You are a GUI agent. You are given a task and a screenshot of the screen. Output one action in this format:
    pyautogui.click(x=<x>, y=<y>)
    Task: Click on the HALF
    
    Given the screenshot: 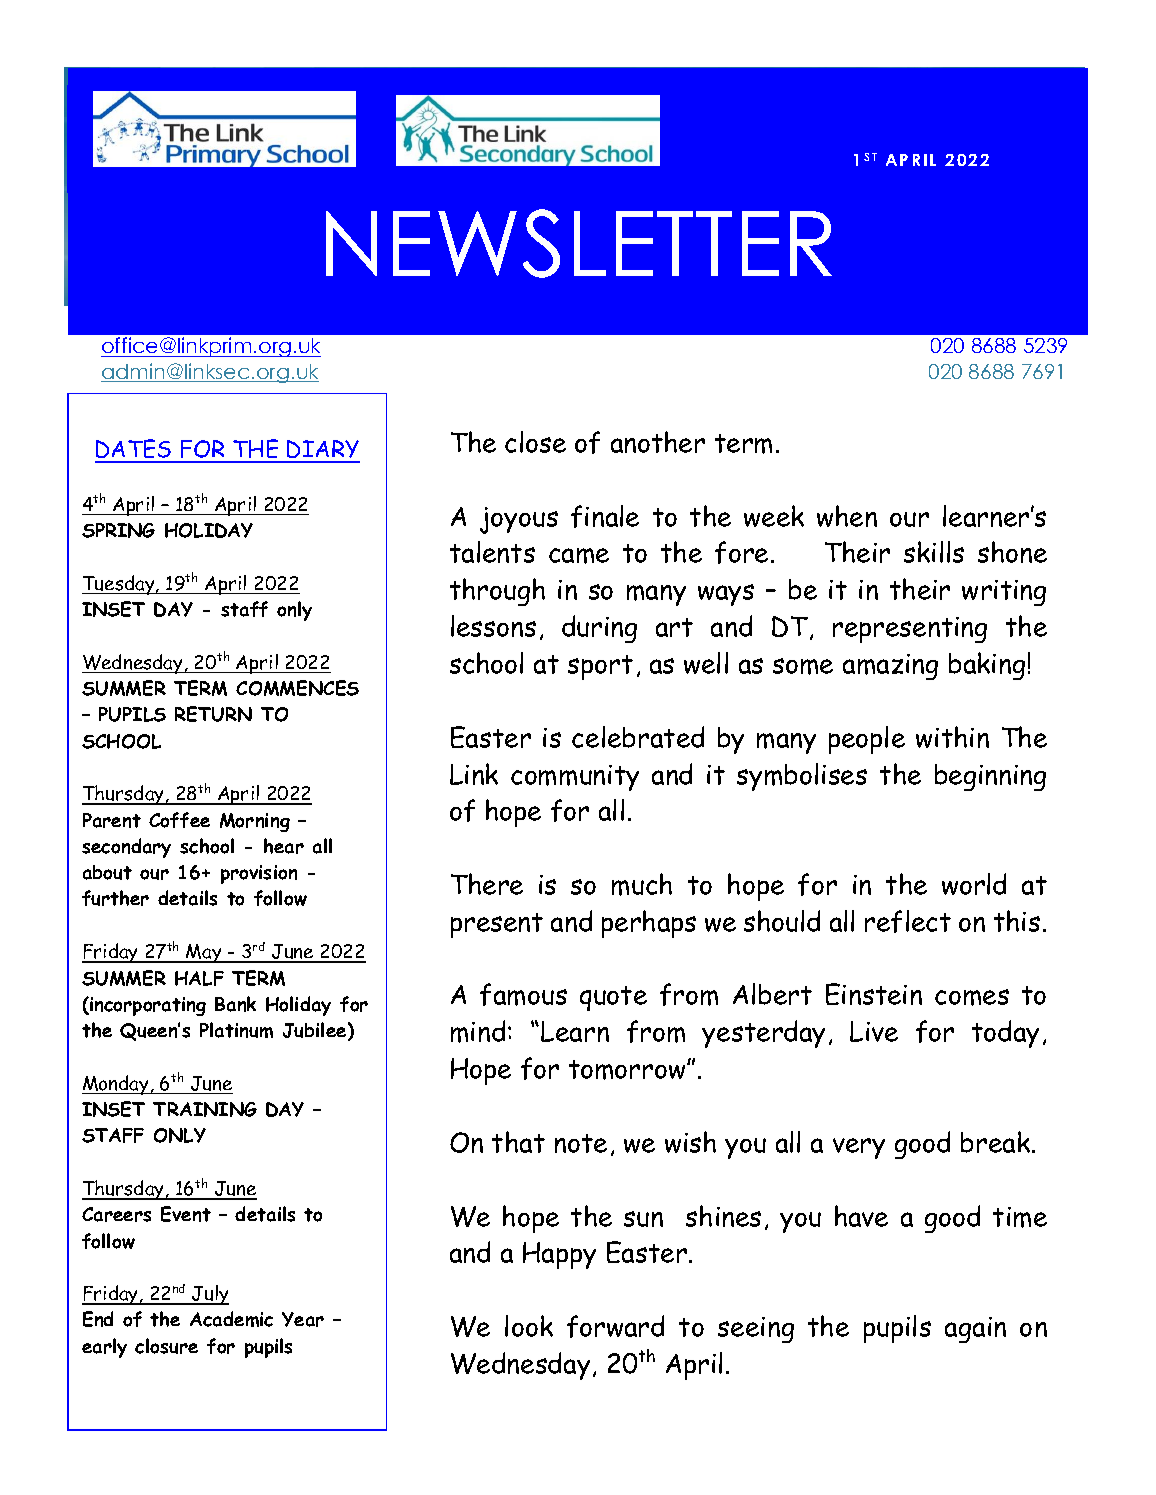 What is the action you would take?
    pyautogui.click(x=199, y=978)
